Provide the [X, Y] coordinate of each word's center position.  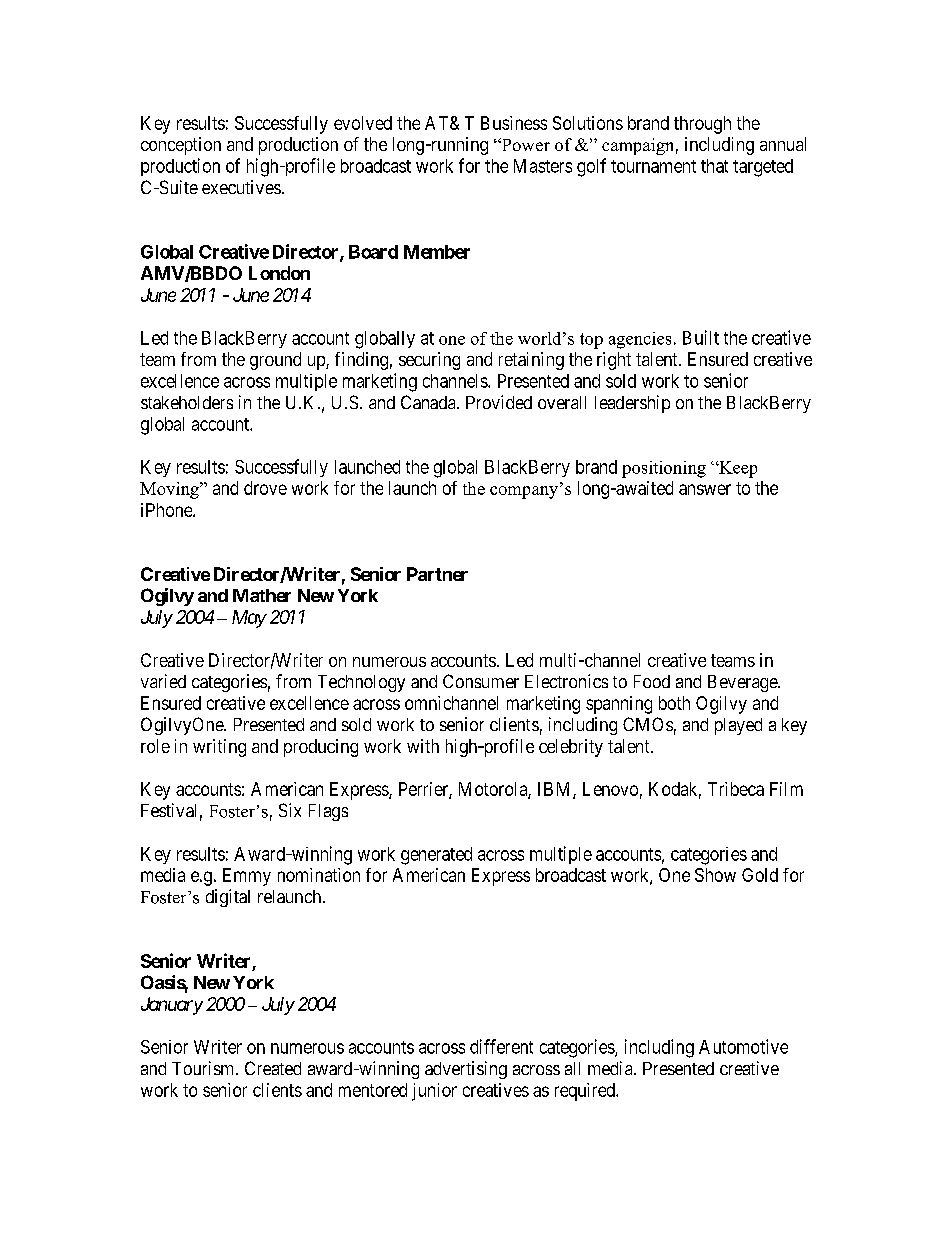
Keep [737, 469]
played [738, 726]
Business [514, 123]
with [423, 746]
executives [241, 187]
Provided [499, 402]
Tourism [204, 1068]
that [714, 166]
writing [219, 748]
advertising [466, 1070]
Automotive [743, 1046]
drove [265, 488]
